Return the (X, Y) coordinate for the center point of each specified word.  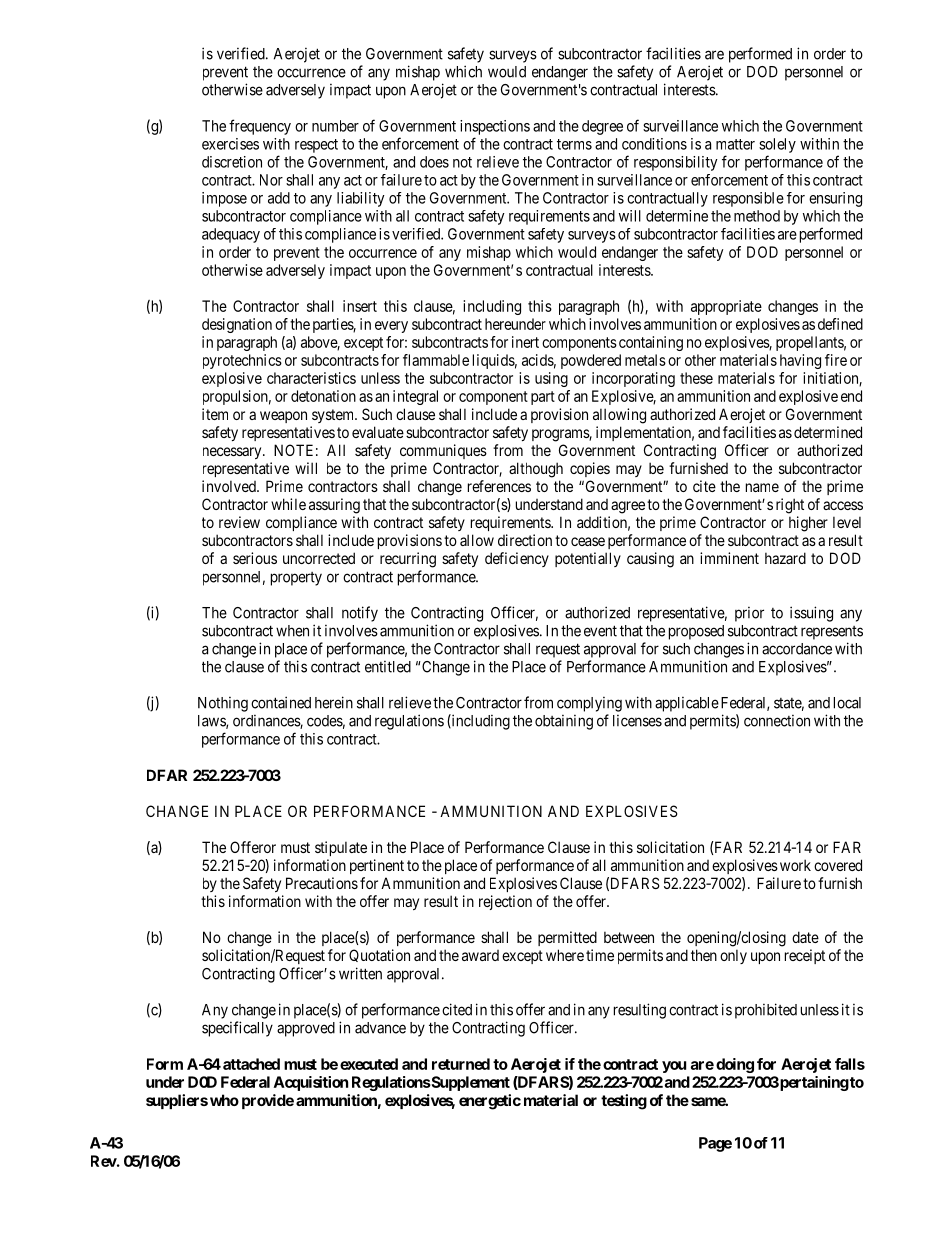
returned (461, 1064)
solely (777, 145)
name (762, 487)
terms (574, 144)
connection (777, 721)
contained (281, 702)
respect (316, 146)
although (536, 470)
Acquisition (311, 1083)
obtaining (564, 722)
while (288, 504)
